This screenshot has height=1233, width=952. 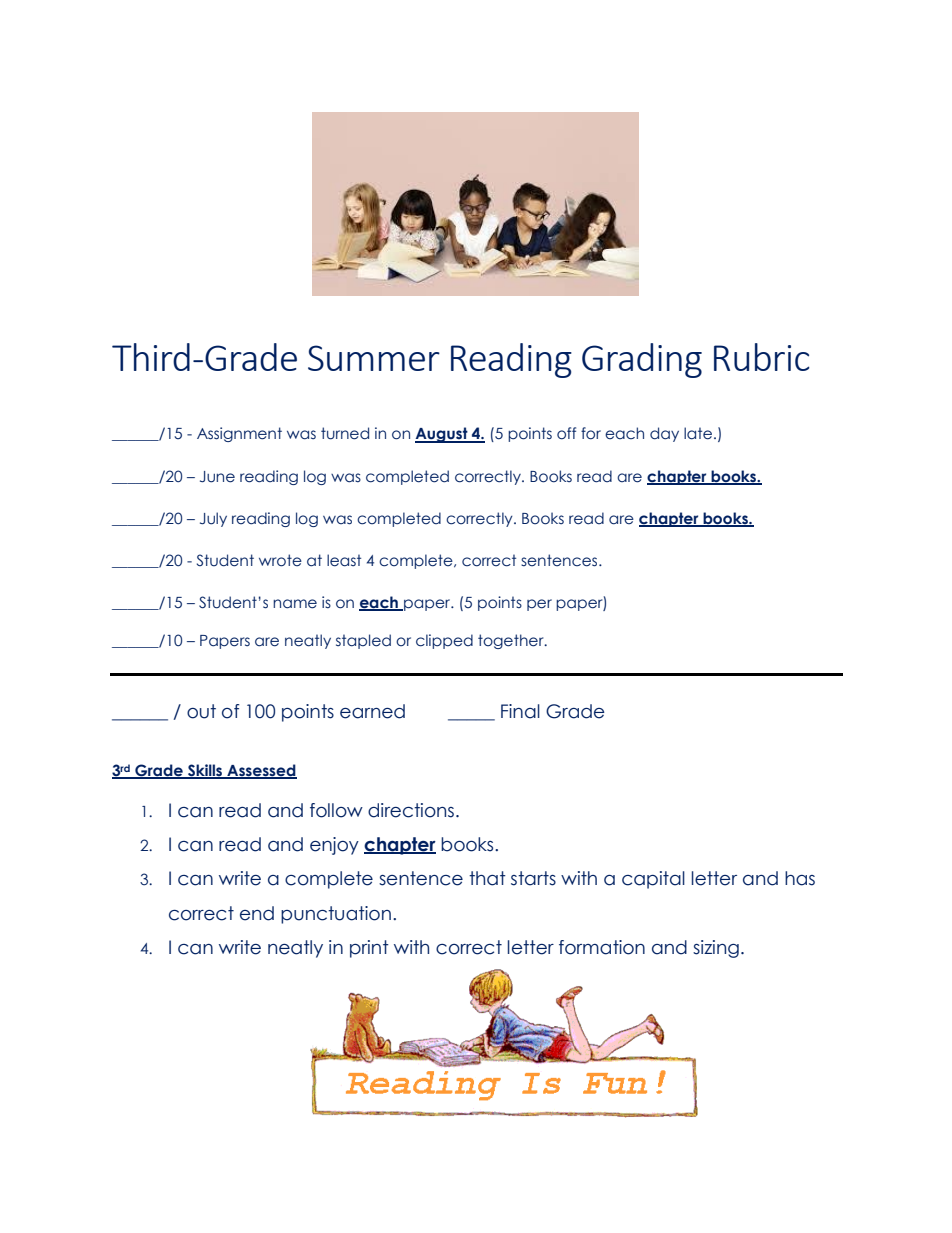 I want to click on August, so click(x=442, y=435).
